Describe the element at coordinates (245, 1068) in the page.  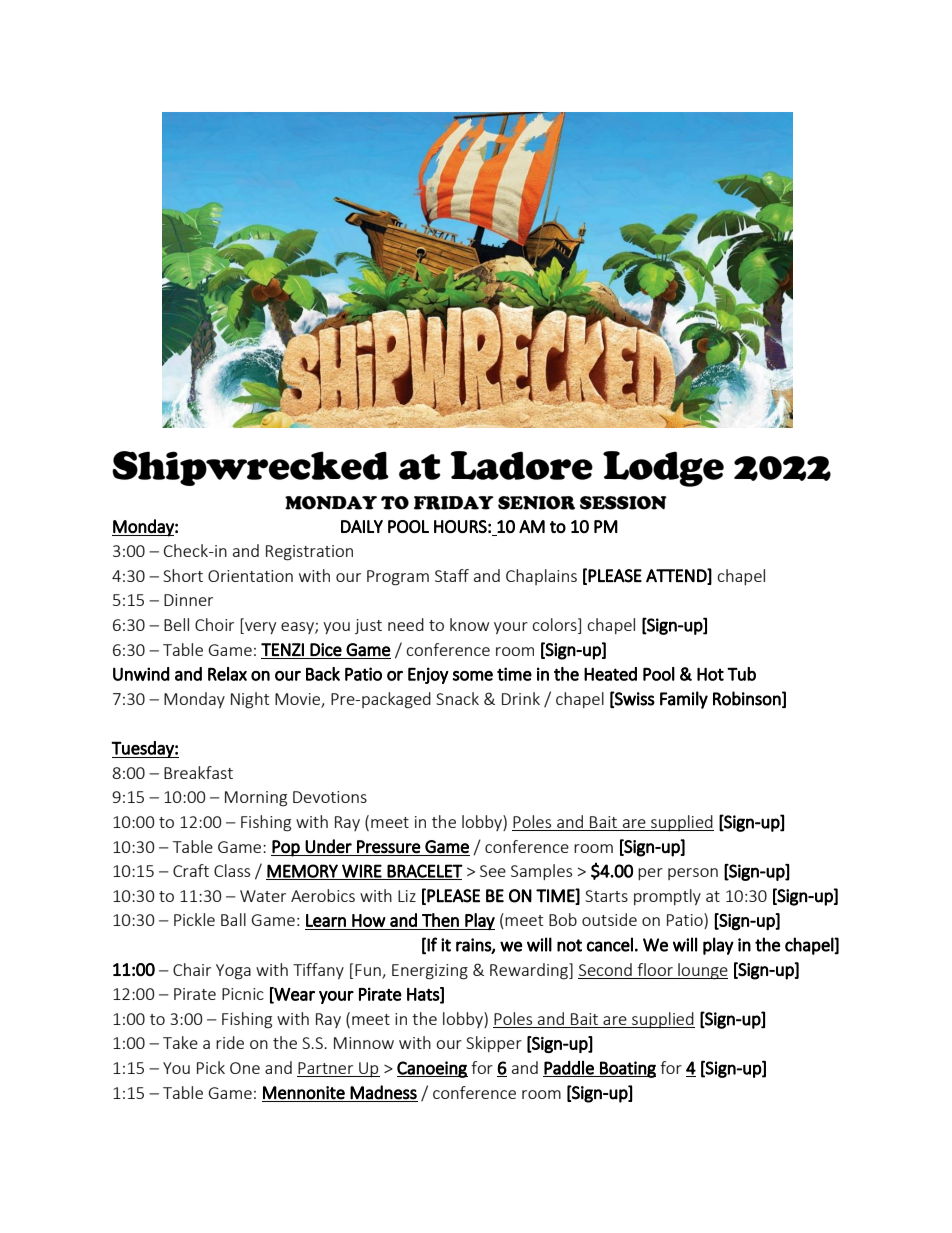
I see `One` at that location.
